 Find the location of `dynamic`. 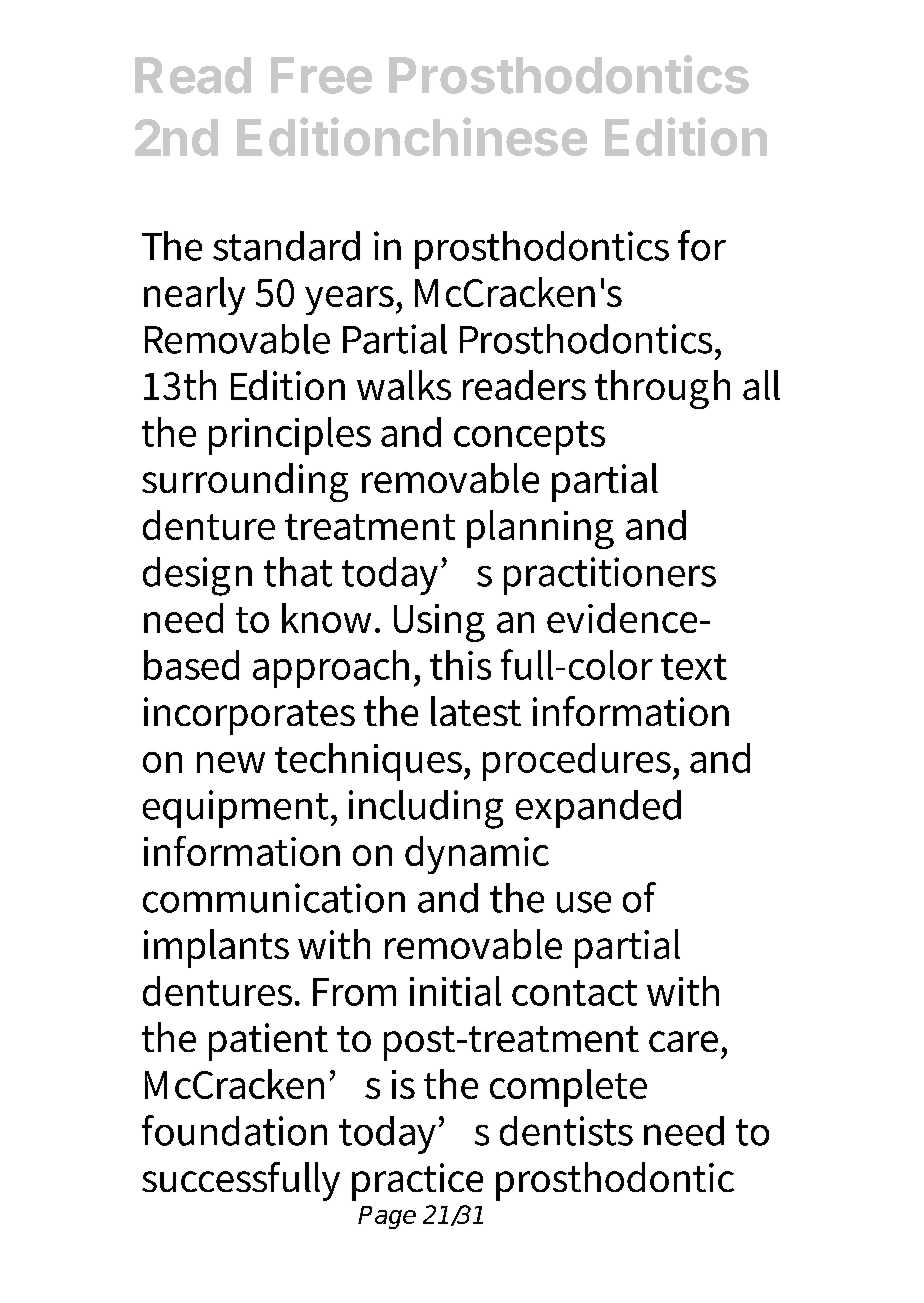

dynamic is located at coordinates (477, 855).
